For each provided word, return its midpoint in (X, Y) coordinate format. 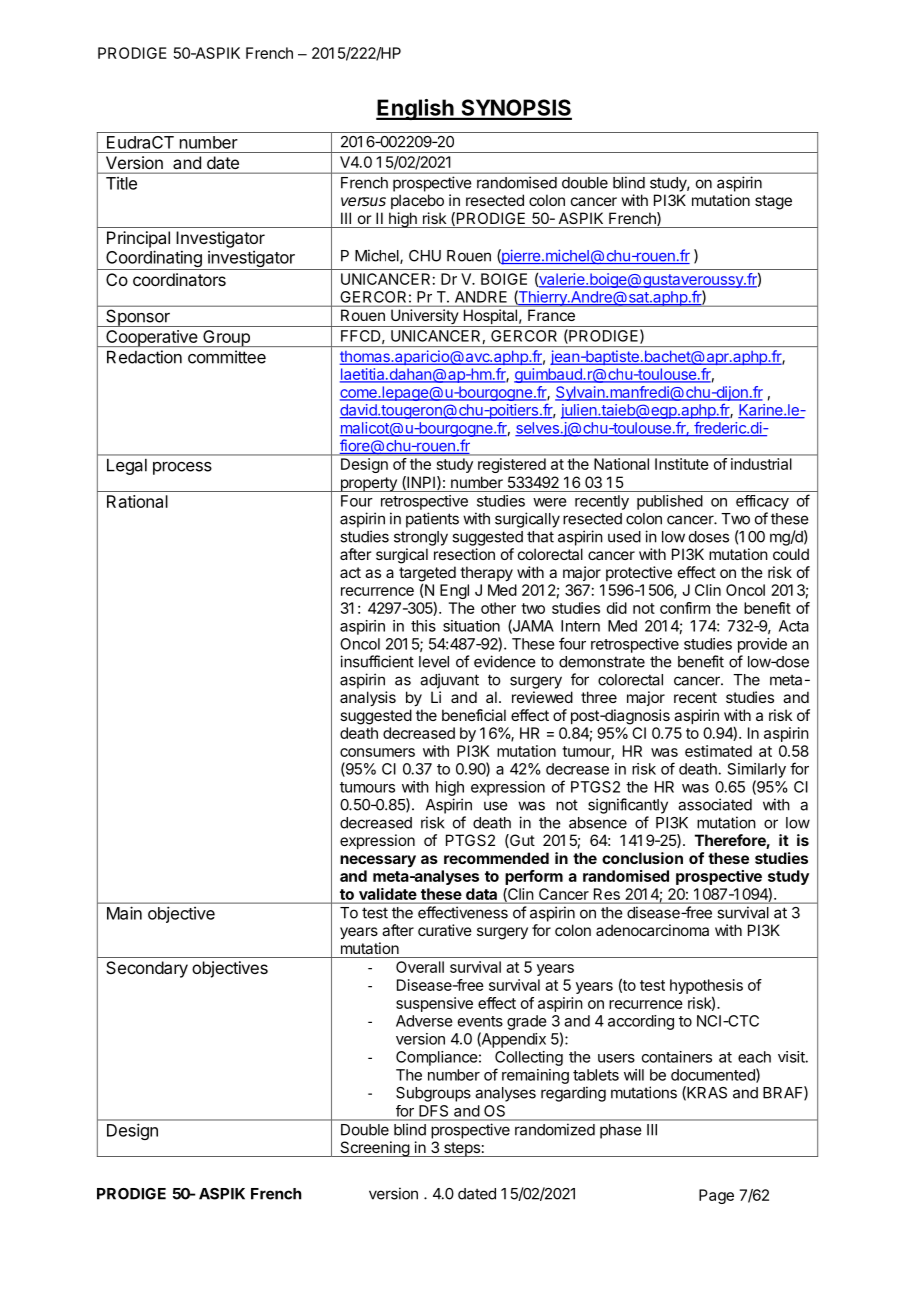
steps (462, 1149)
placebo (417, 201)
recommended (496, 858)
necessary (378, 861)
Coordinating (154, 260)
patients (432, 520)
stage (773, 202)
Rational (137, 501)
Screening (374, 1149)
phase (621, 1131)
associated (715, 804)
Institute (681, 464)
